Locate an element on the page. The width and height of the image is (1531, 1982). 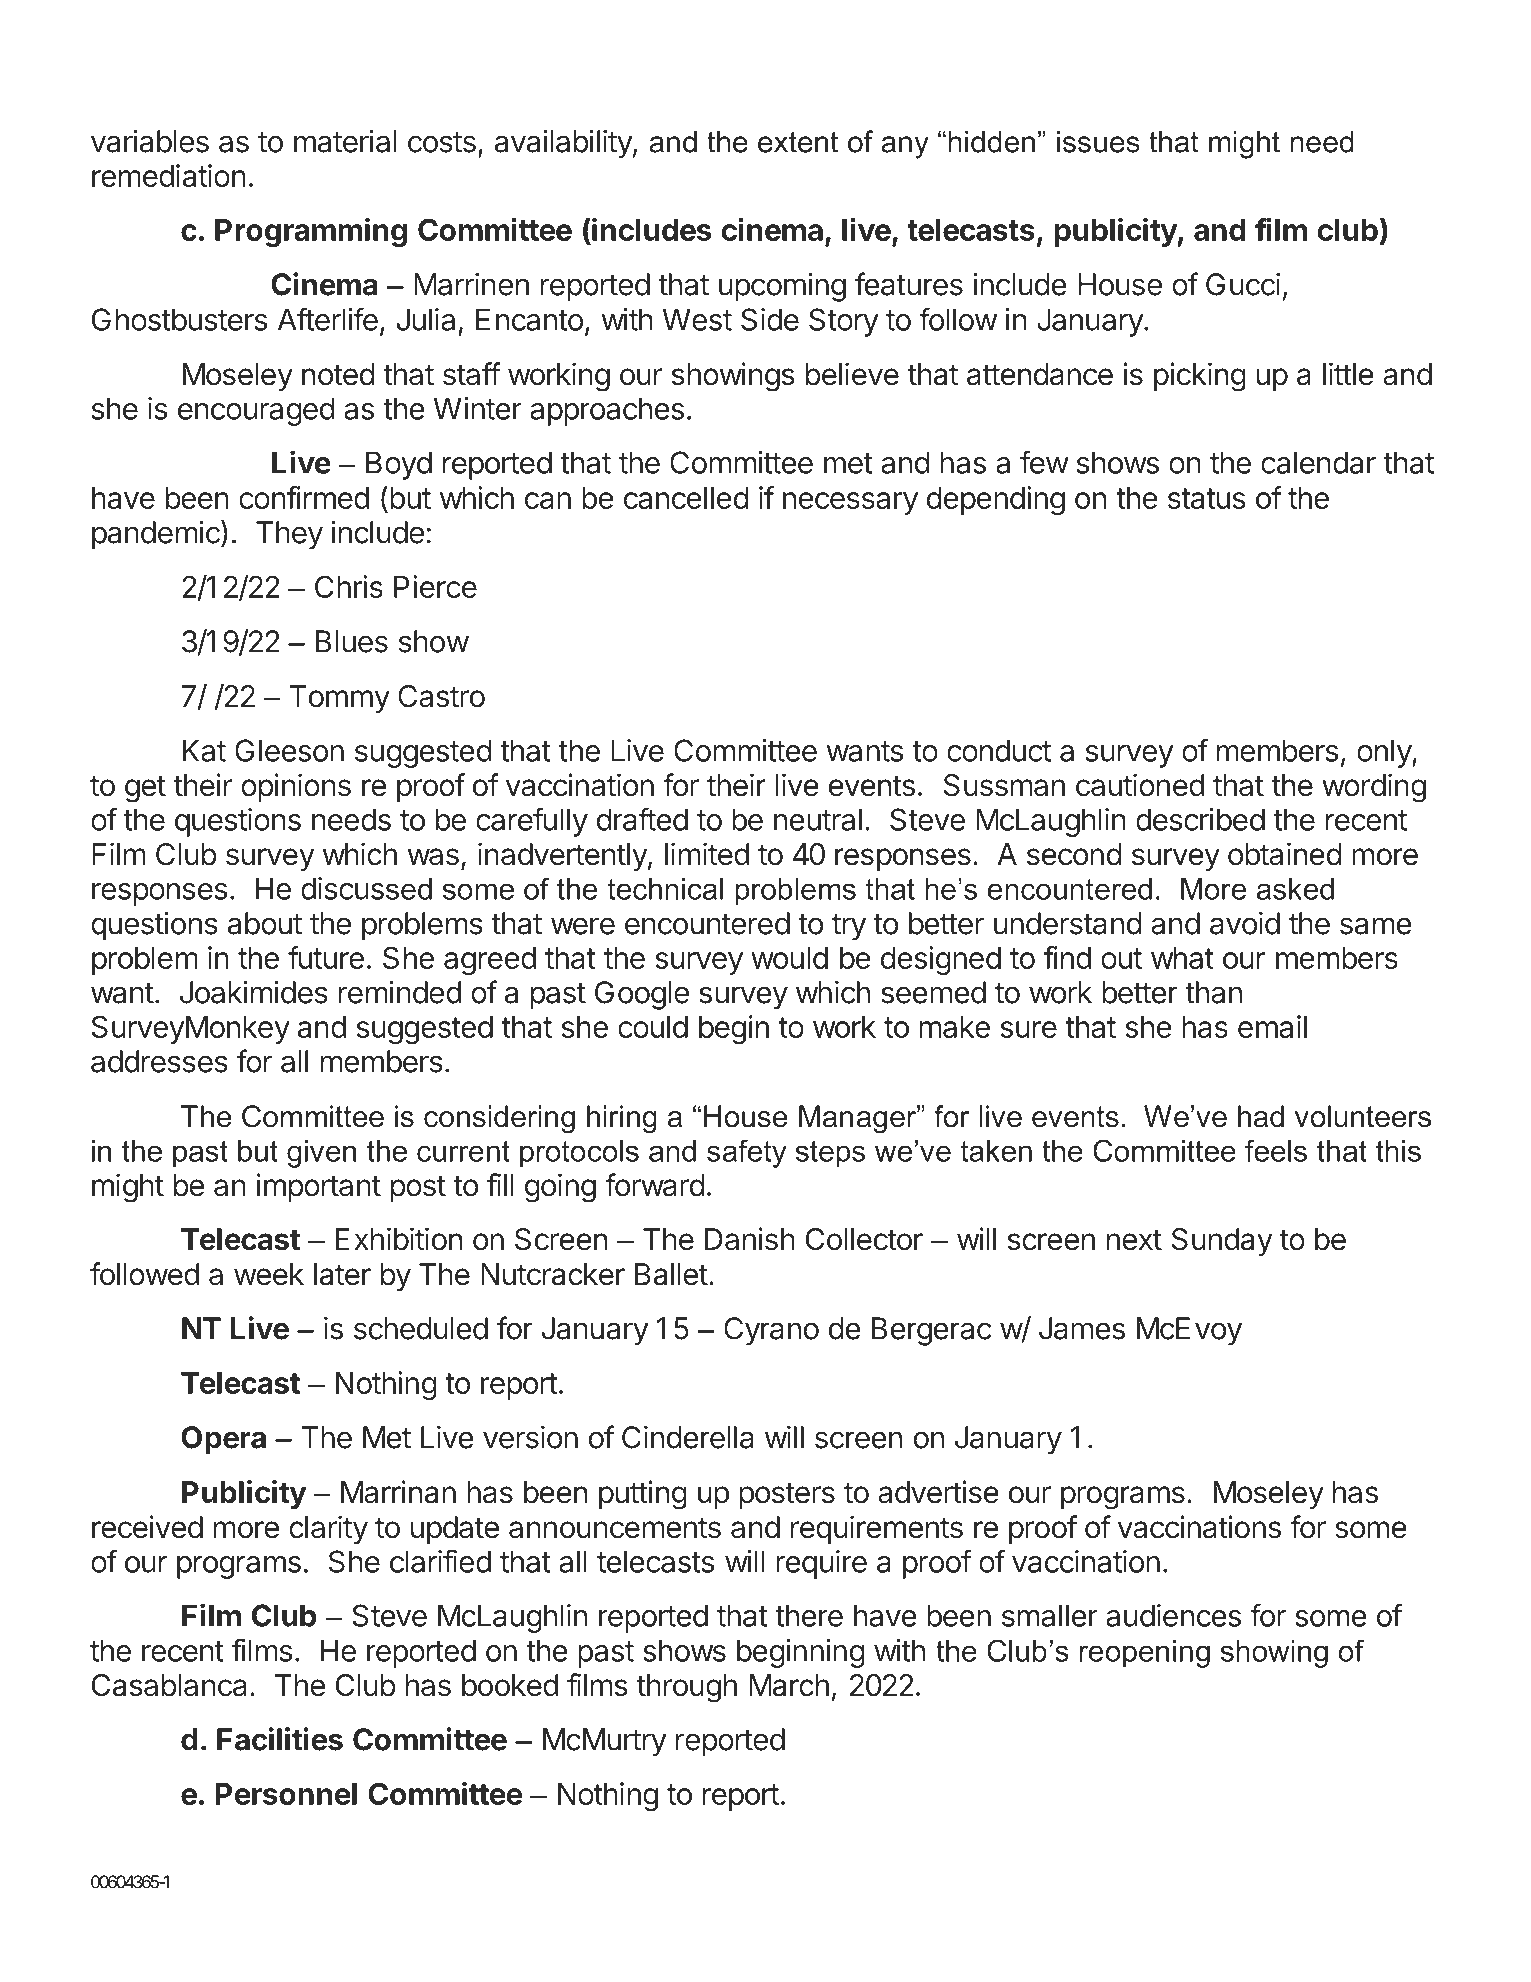
future is located at coordinates (326, 957).
